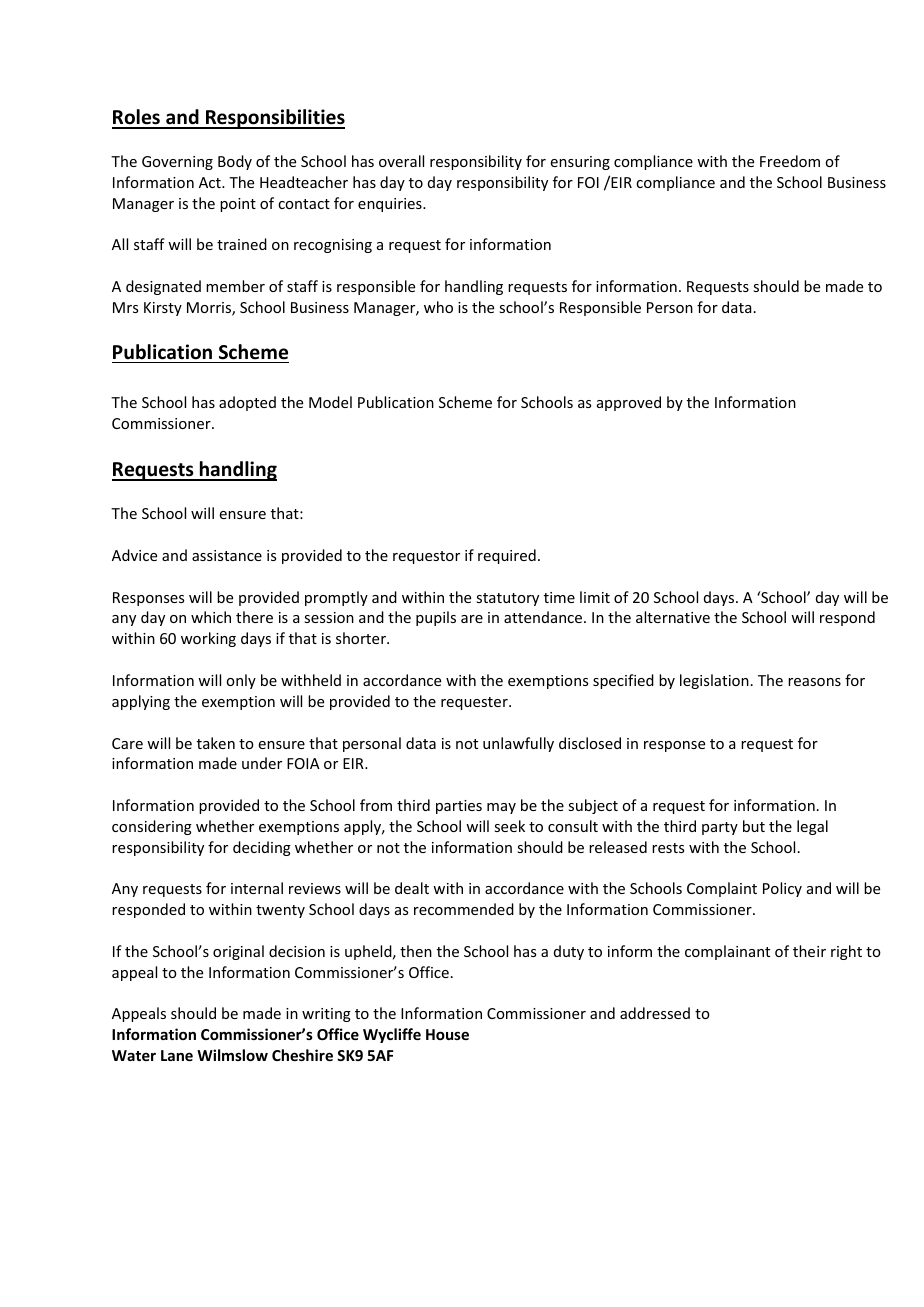  Describe the element at coordinates (673, 617) in the document. I see `alternative` at that location.
